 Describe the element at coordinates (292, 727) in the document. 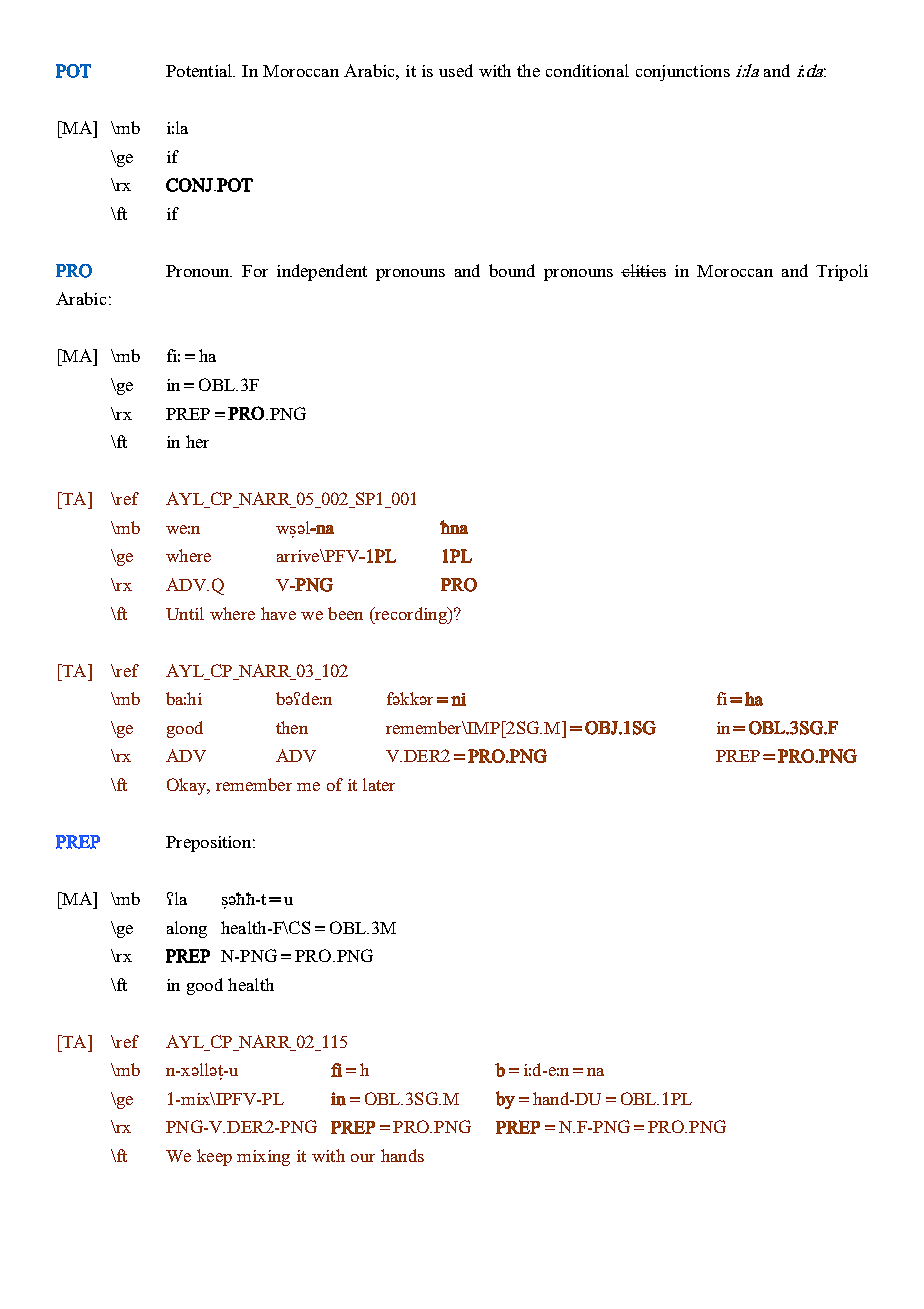

I see `then` at that location.
